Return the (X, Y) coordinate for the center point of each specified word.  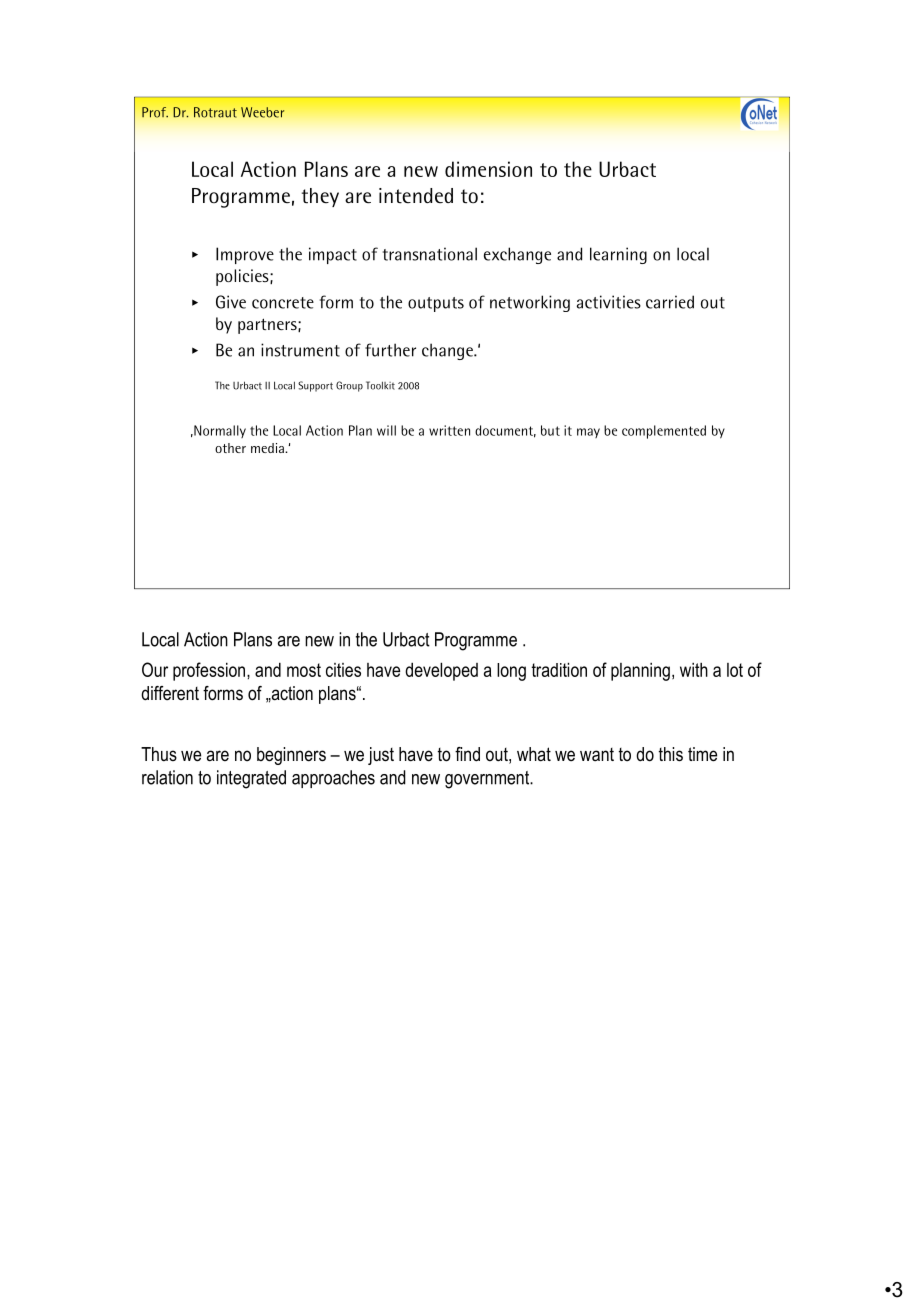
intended (416, 196)
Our (155, 669)
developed (441, 671)
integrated (251, 779)
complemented (664, 432)
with (694, 670)
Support (315, 386)
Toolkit (380, 385)
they (320, 197)
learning (618, 255)
